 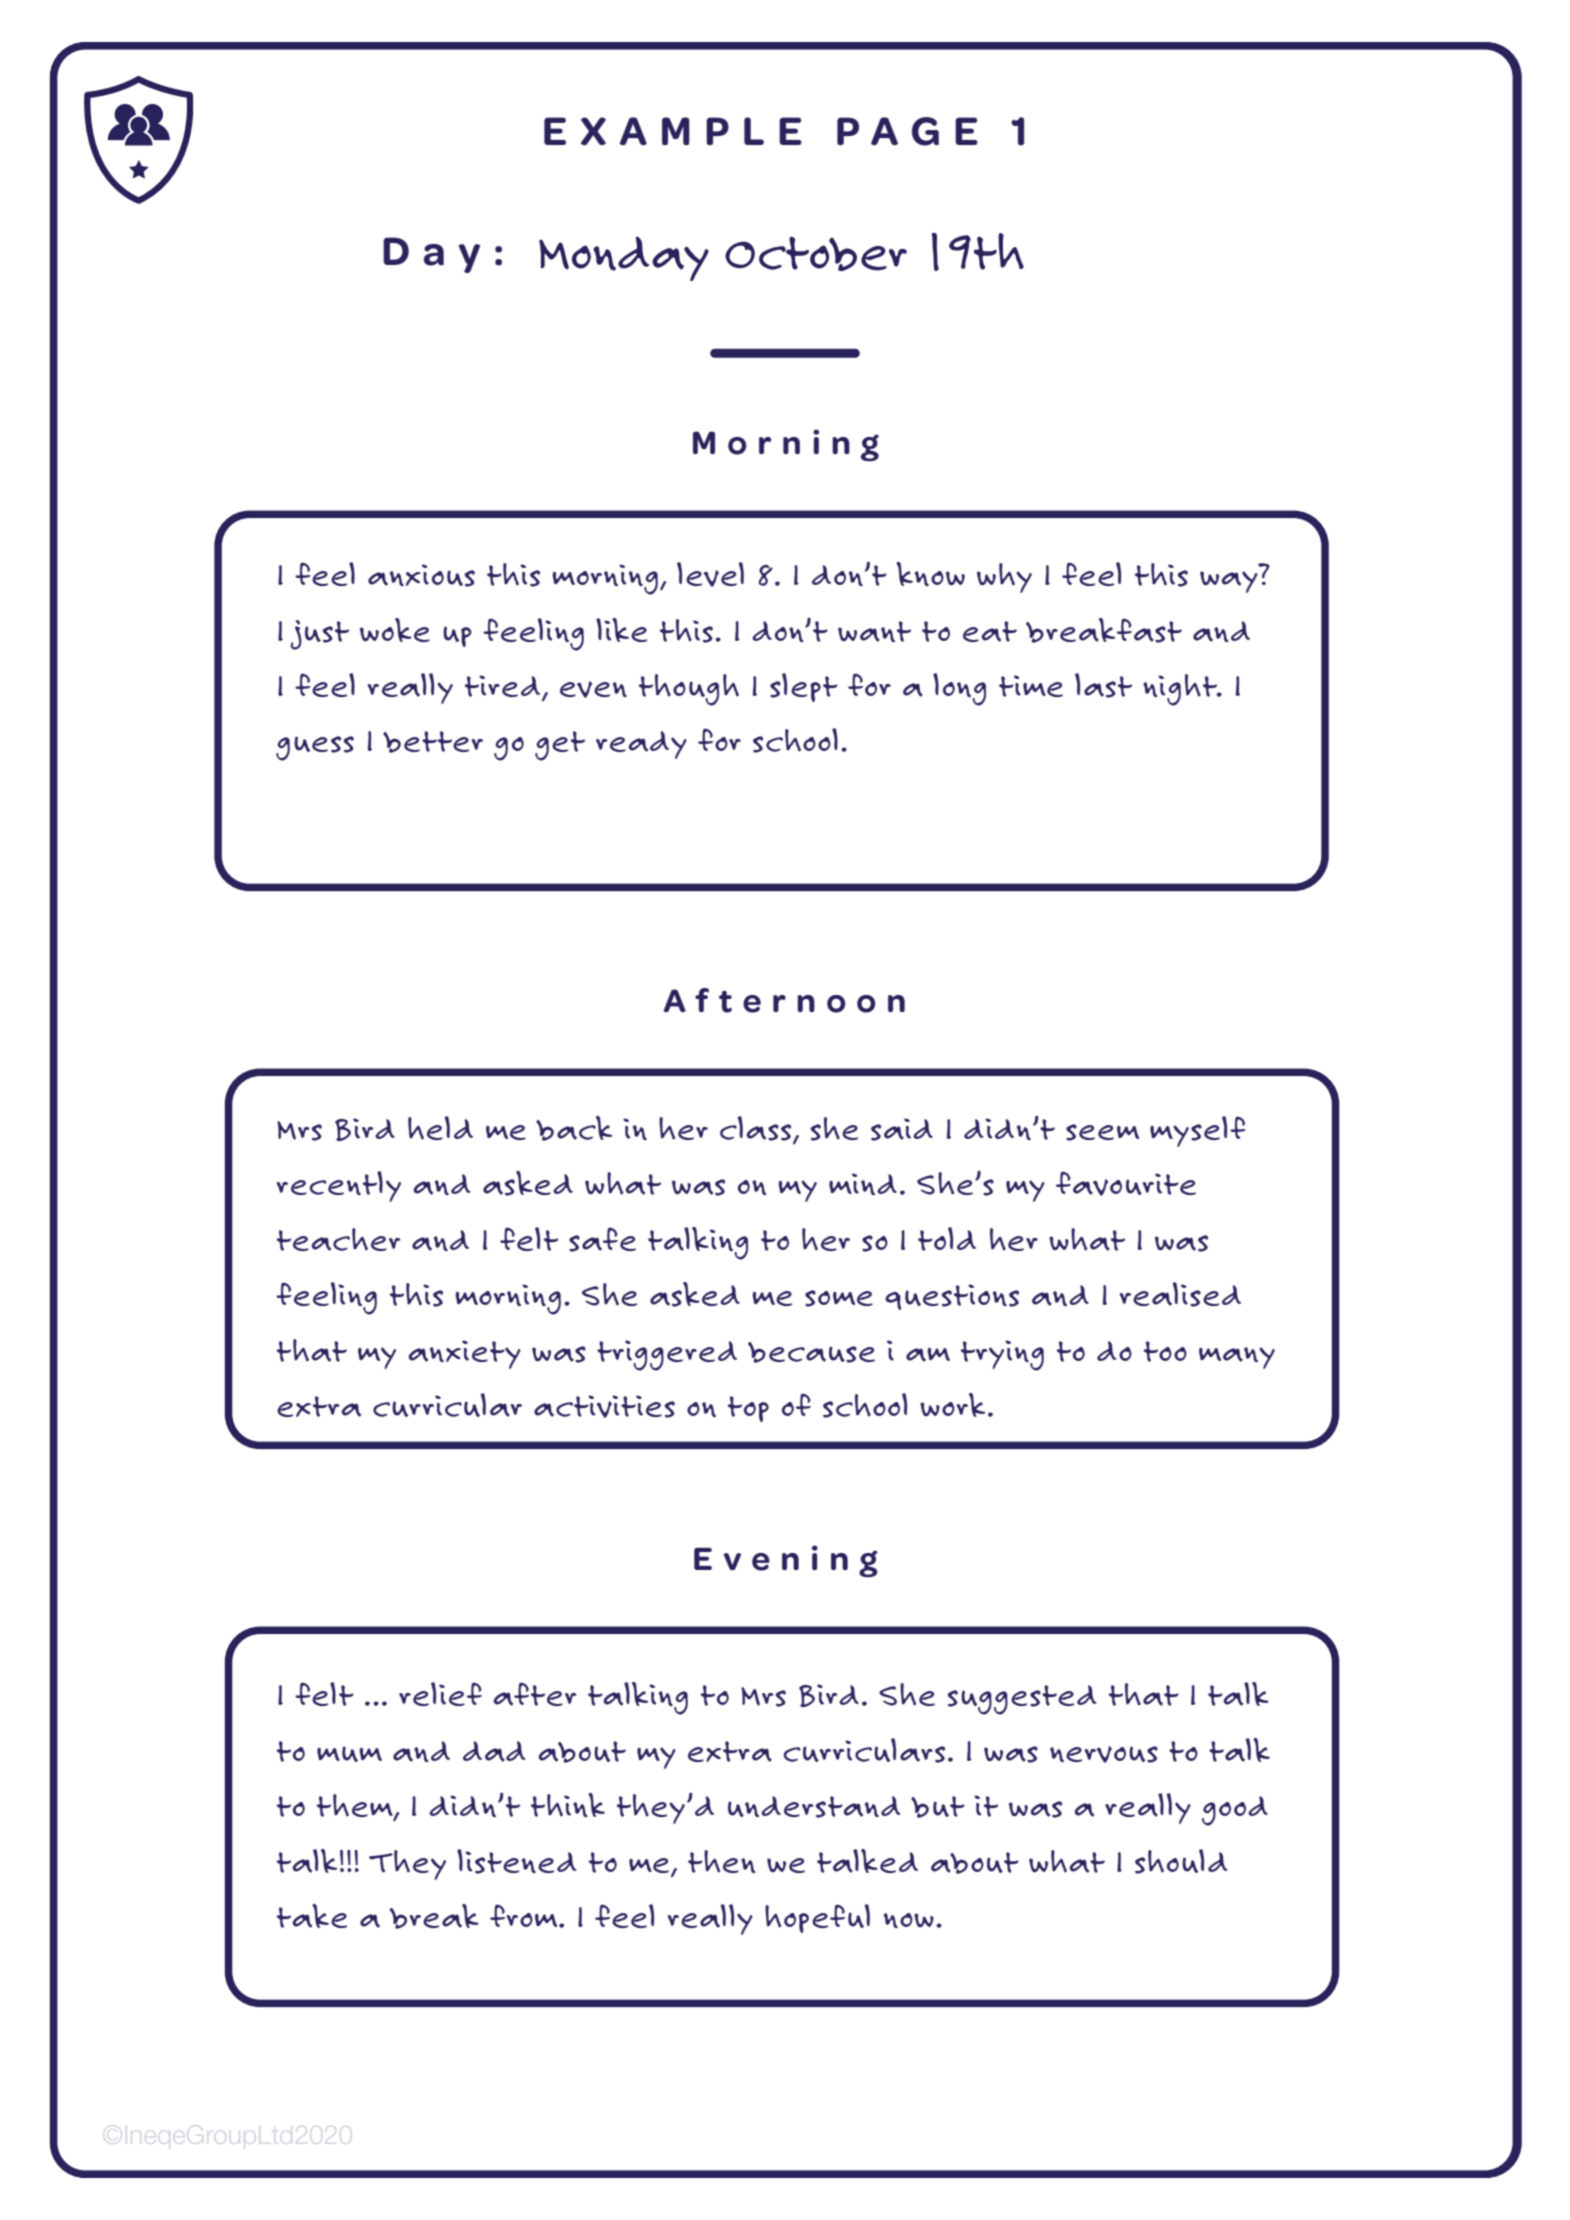 What do you see at coordinates (757, 1129) in the page?
I see `class` at bounding box center [757, 1129].
